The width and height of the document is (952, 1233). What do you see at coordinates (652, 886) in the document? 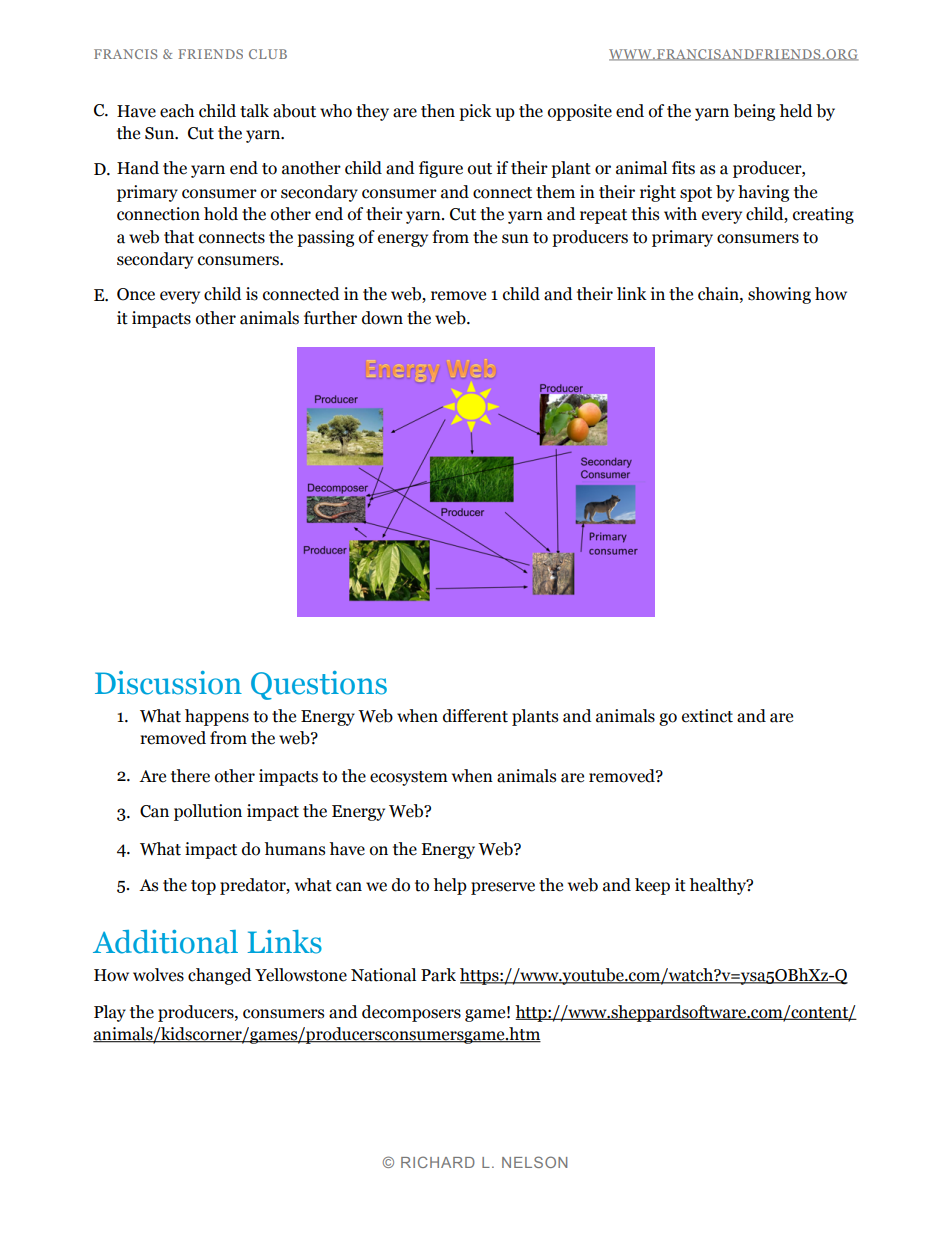
I see `keep` at bounding box center [652, 886].
